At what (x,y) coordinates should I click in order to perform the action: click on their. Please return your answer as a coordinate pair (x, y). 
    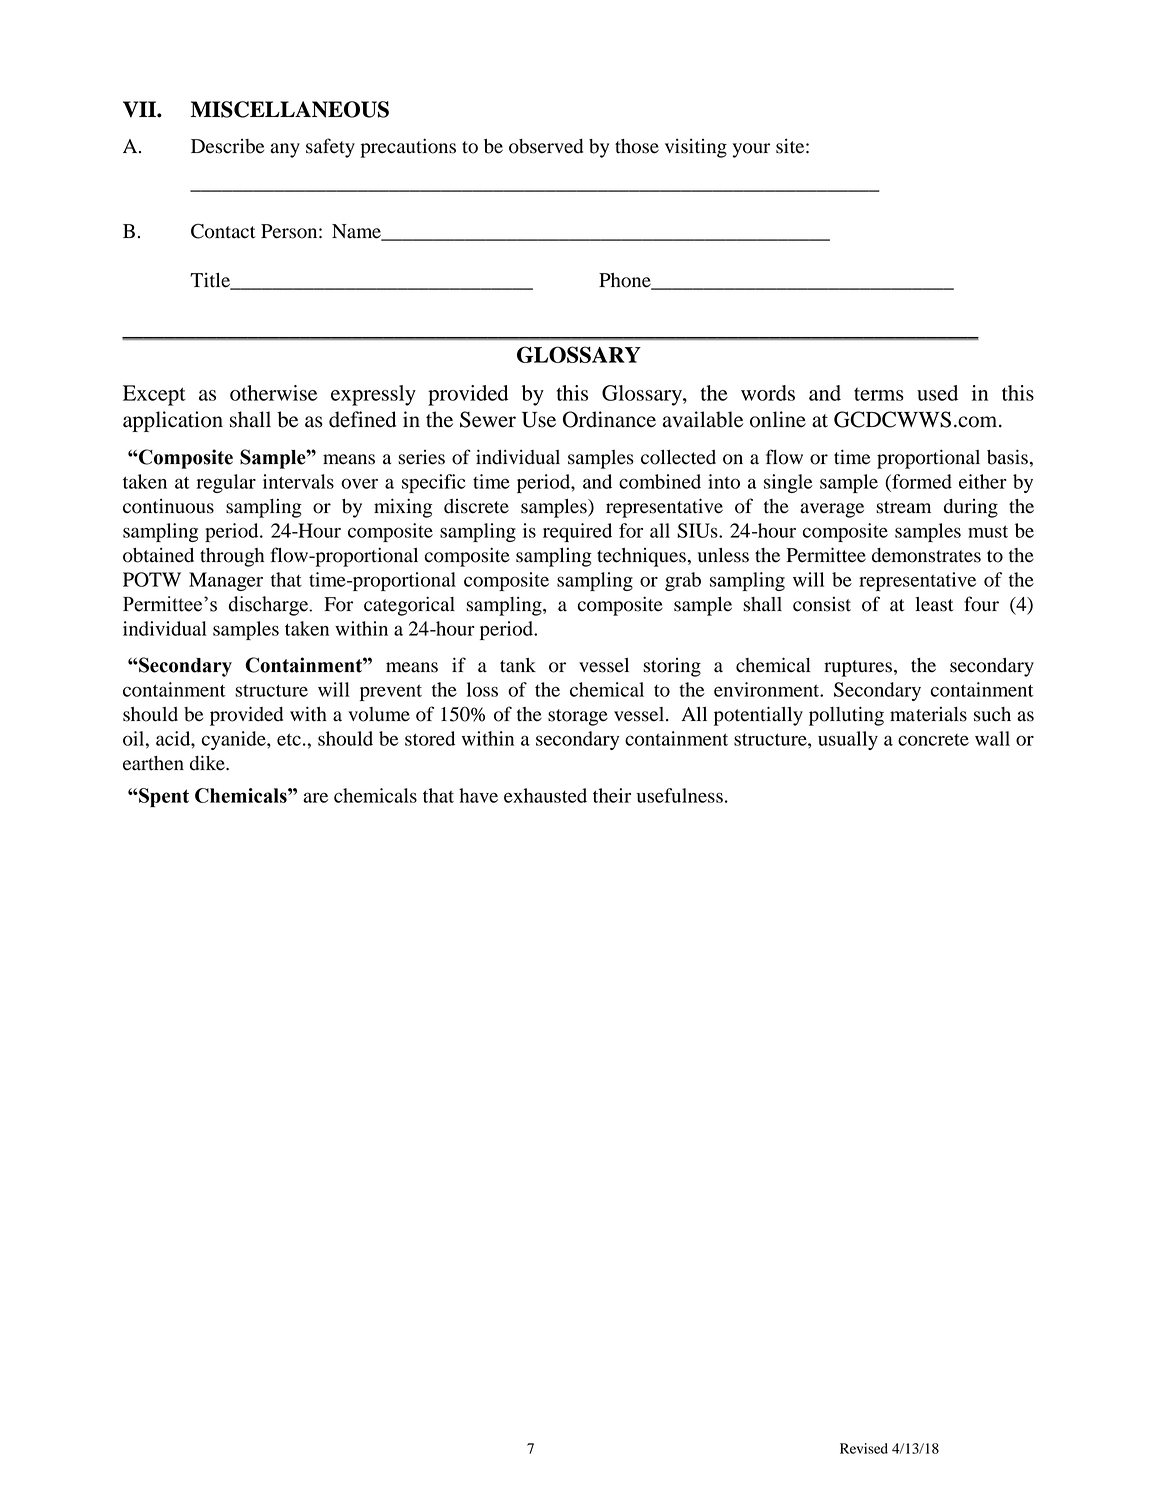
    Looking at the image, I should click on (612, 795).
